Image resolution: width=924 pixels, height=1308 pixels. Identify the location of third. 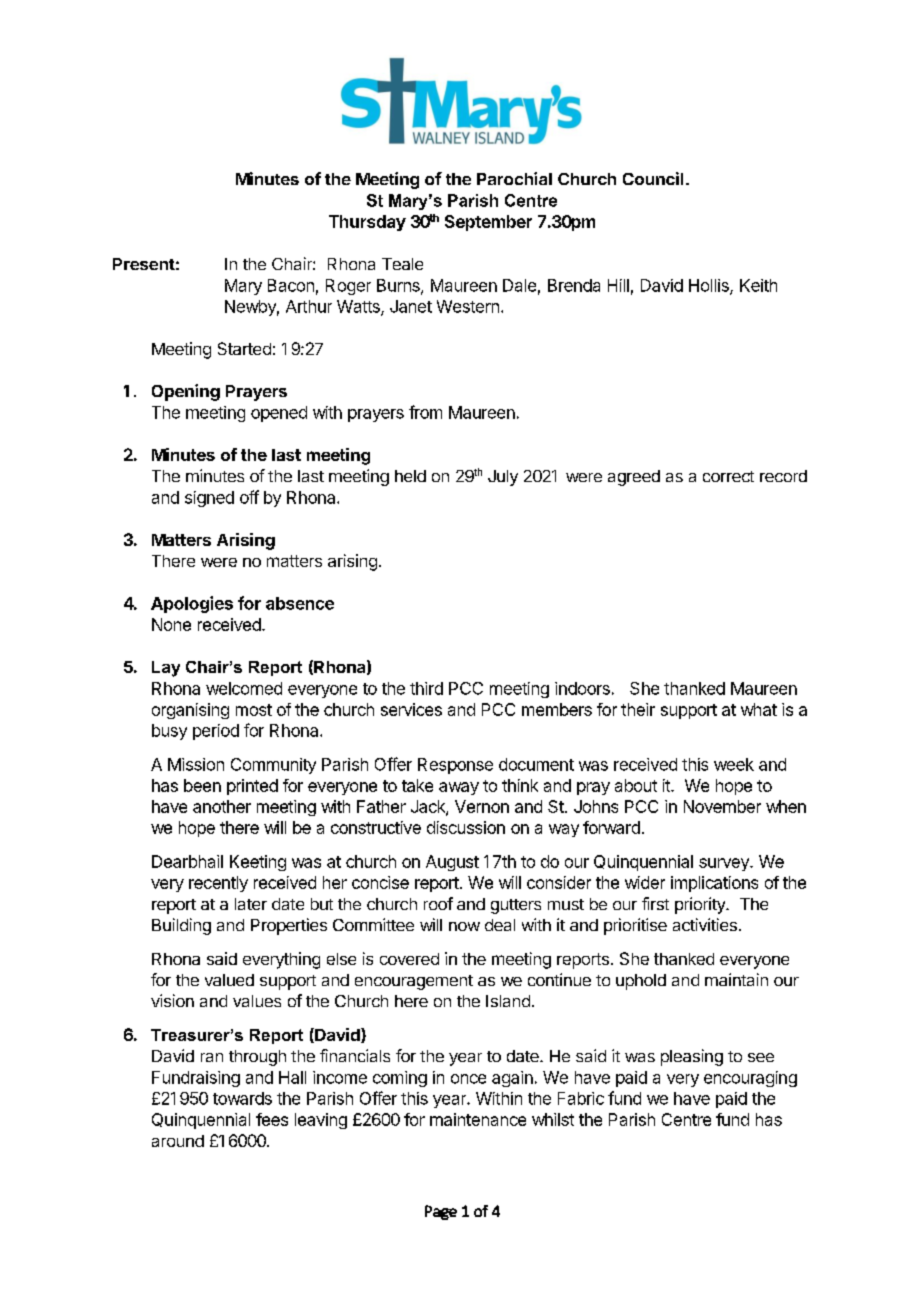
(426, 688).
